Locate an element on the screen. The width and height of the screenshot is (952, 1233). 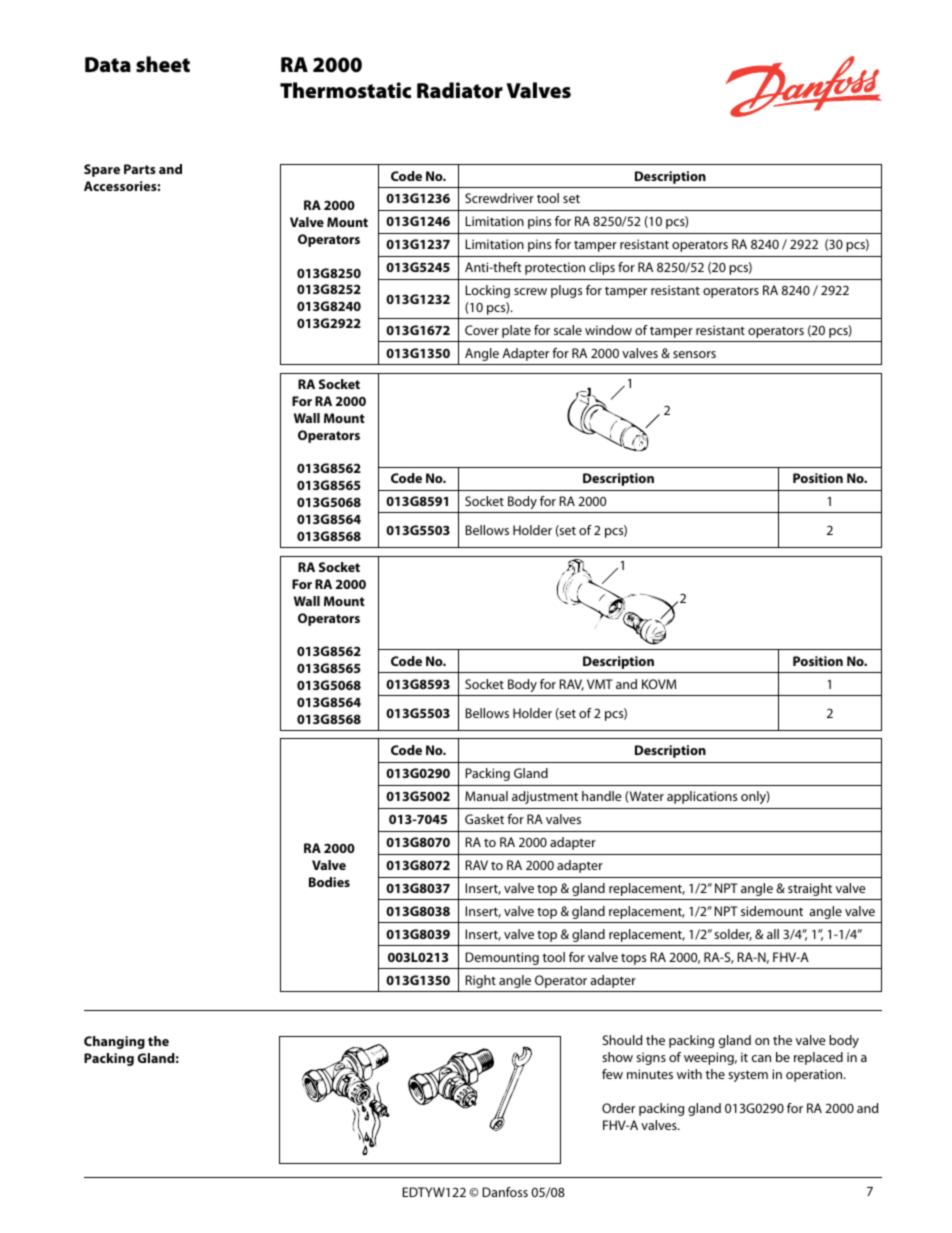
sheet is located at coordinates (163, 64).
